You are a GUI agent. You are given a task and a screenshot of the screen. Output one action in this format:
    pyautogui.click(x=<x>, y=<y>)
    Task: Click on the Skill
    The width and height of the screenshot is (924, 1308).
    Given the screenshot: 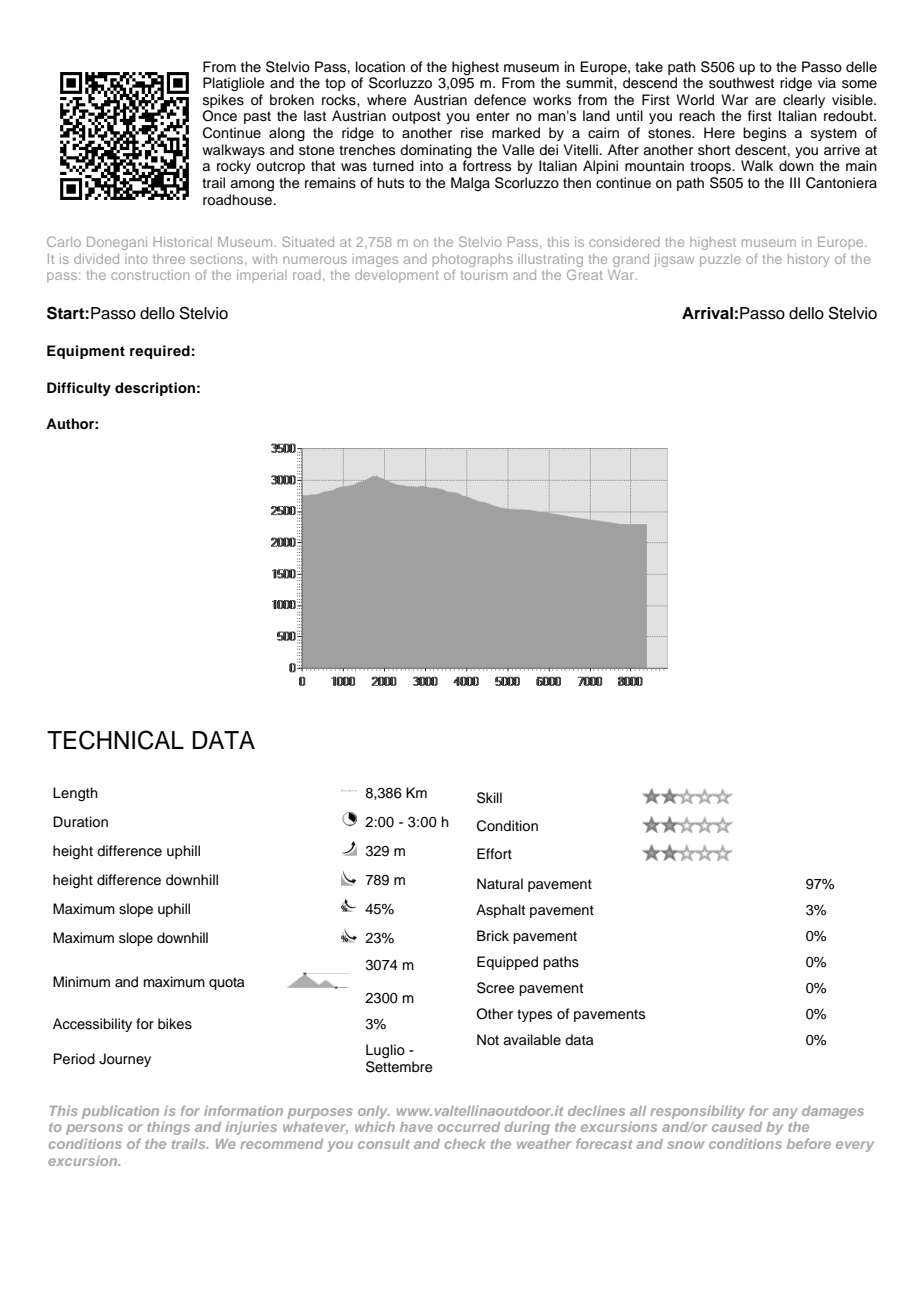 What is the action you would take?
    pyautogui.click(x=489, y=798)
